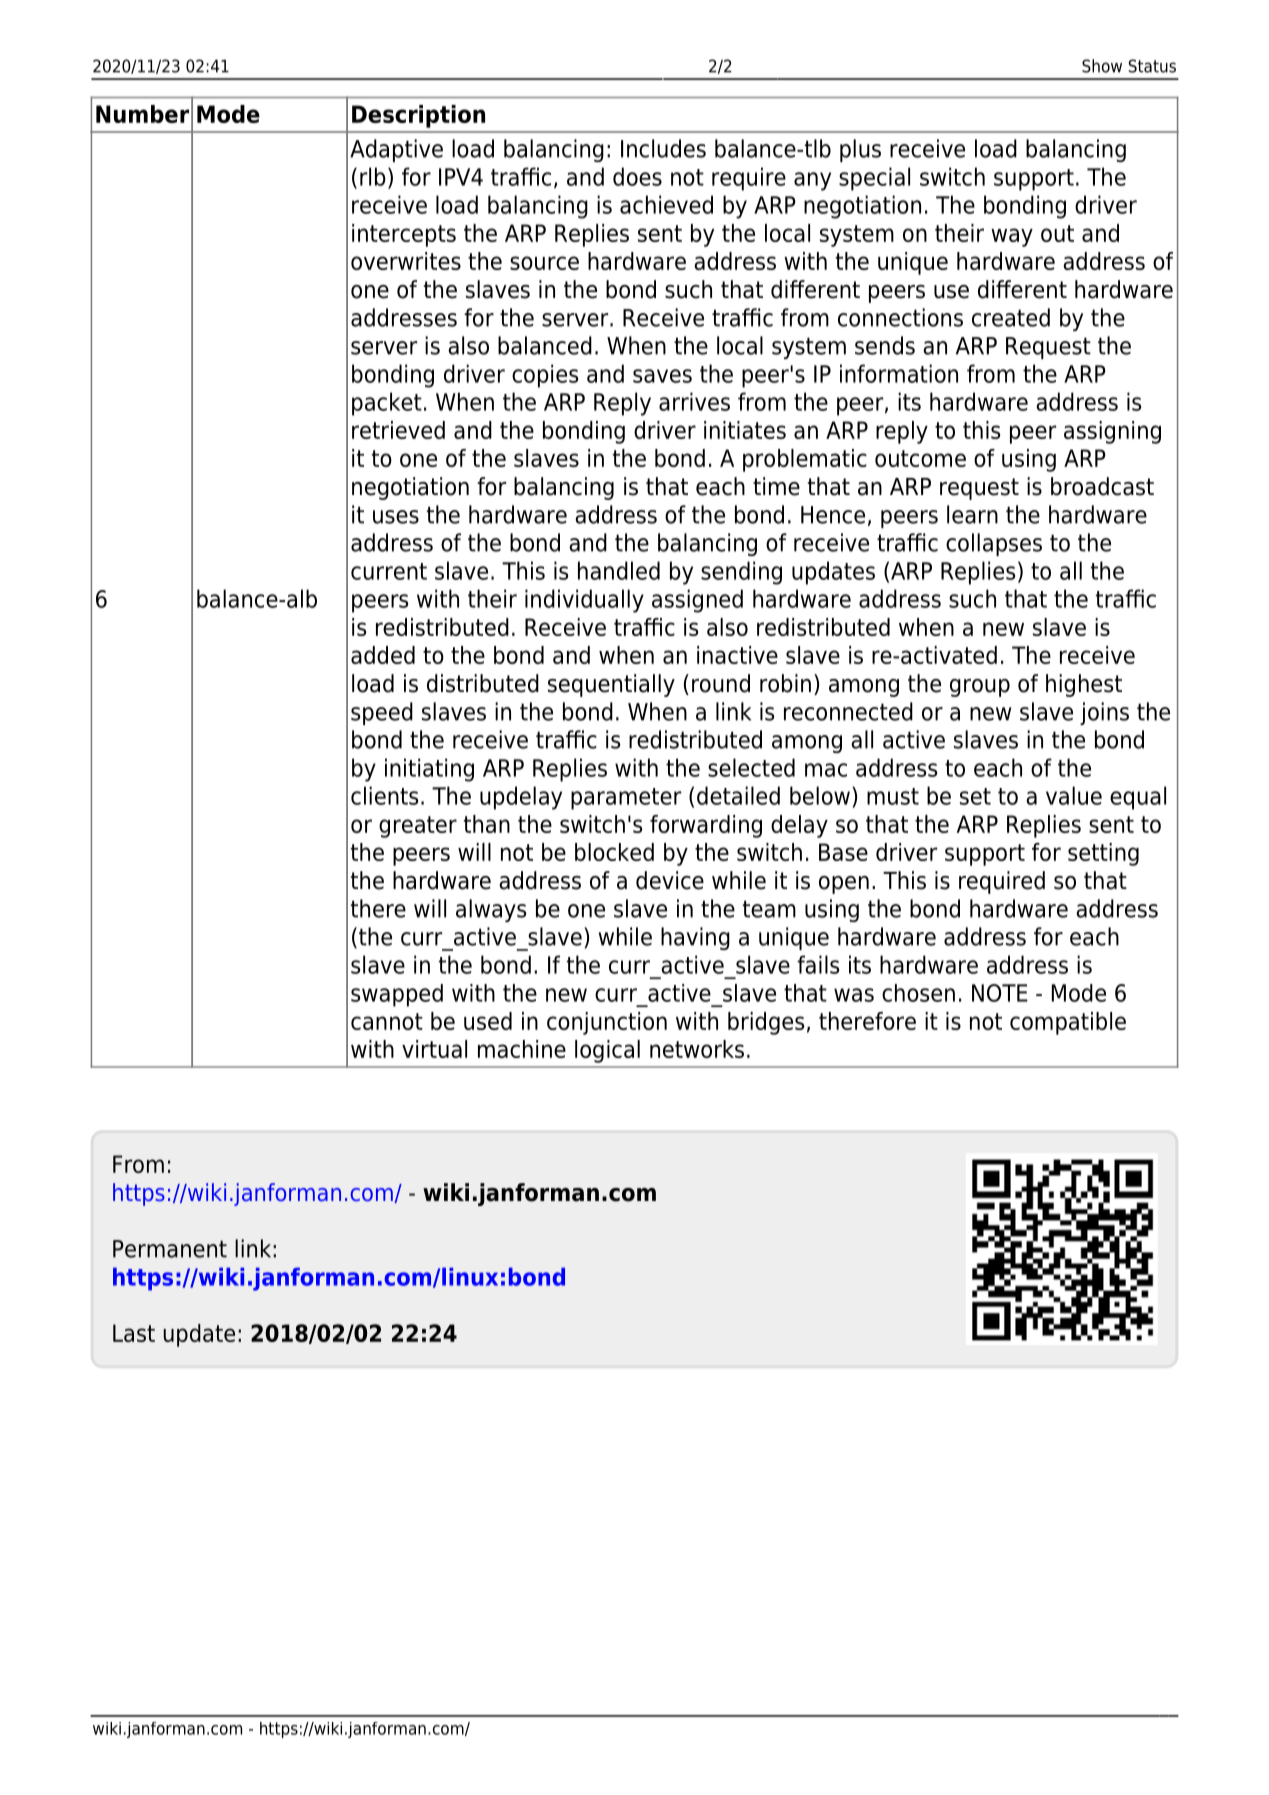  Describe the element at coordinates (170, 1249) in the screenshot. I see `Permanent` at that location.
